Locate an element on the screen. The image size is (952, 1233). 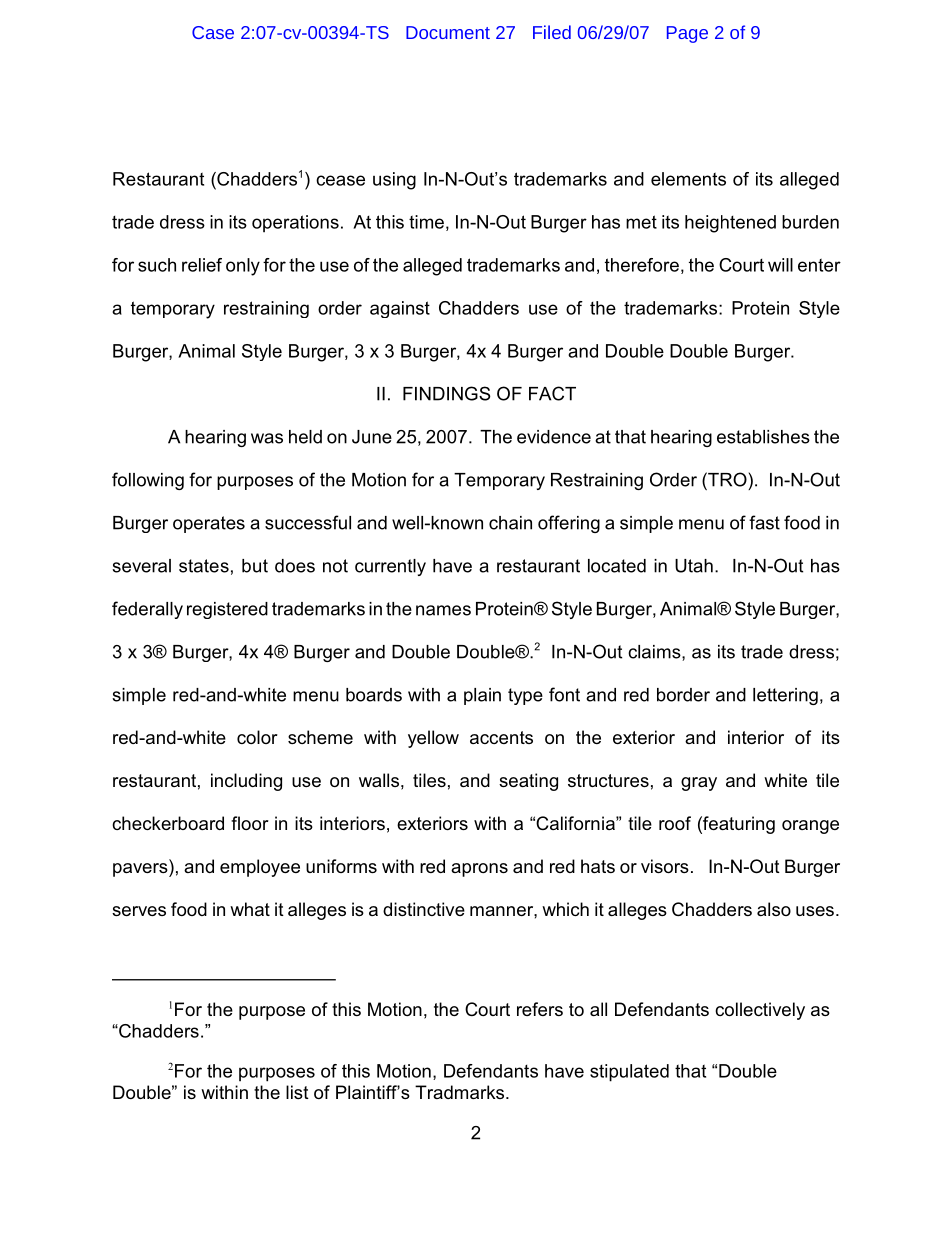
Case is located at coordinates (213, 32).
